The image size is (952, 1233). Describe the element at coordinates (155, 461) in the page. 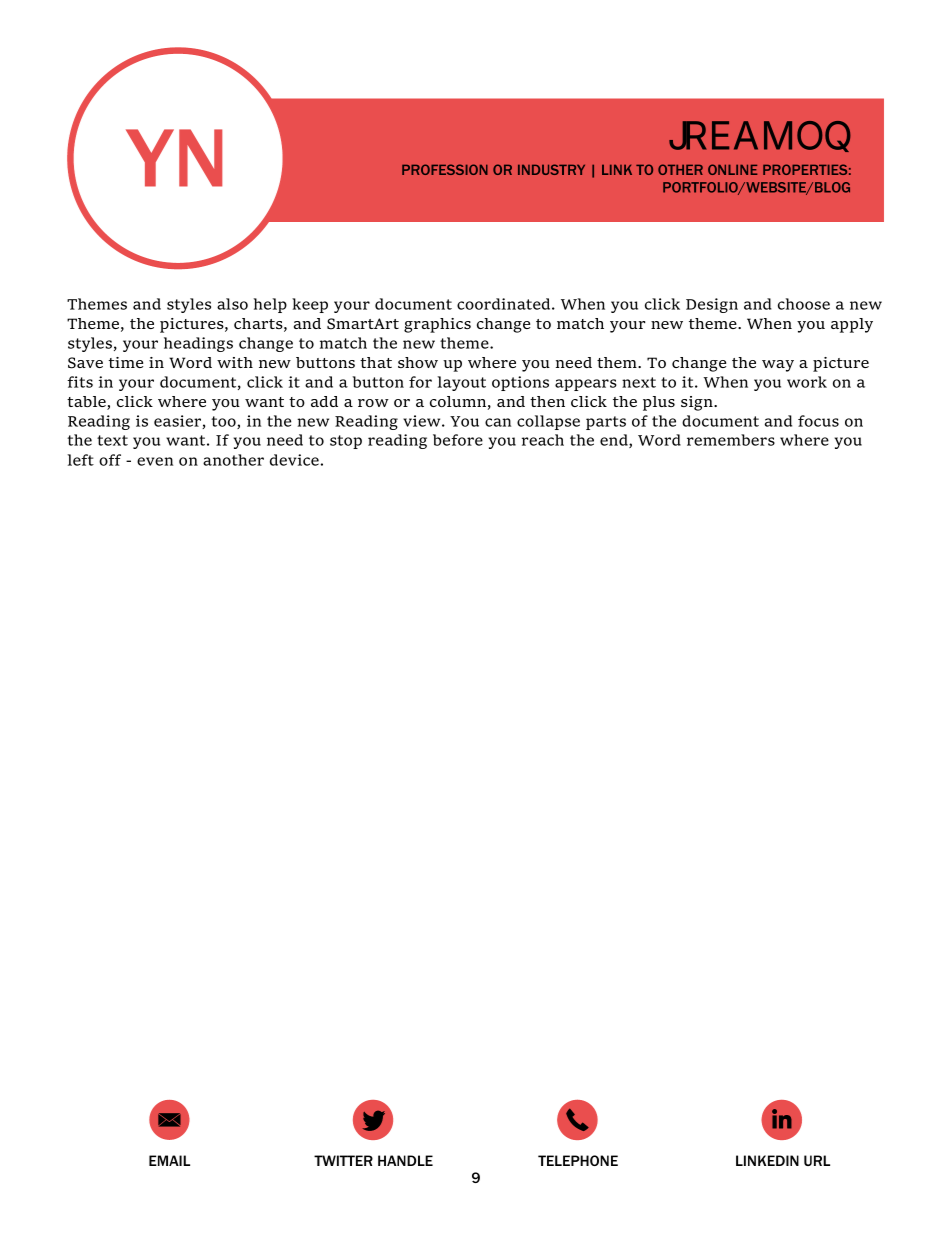

I see `even` at that location.
